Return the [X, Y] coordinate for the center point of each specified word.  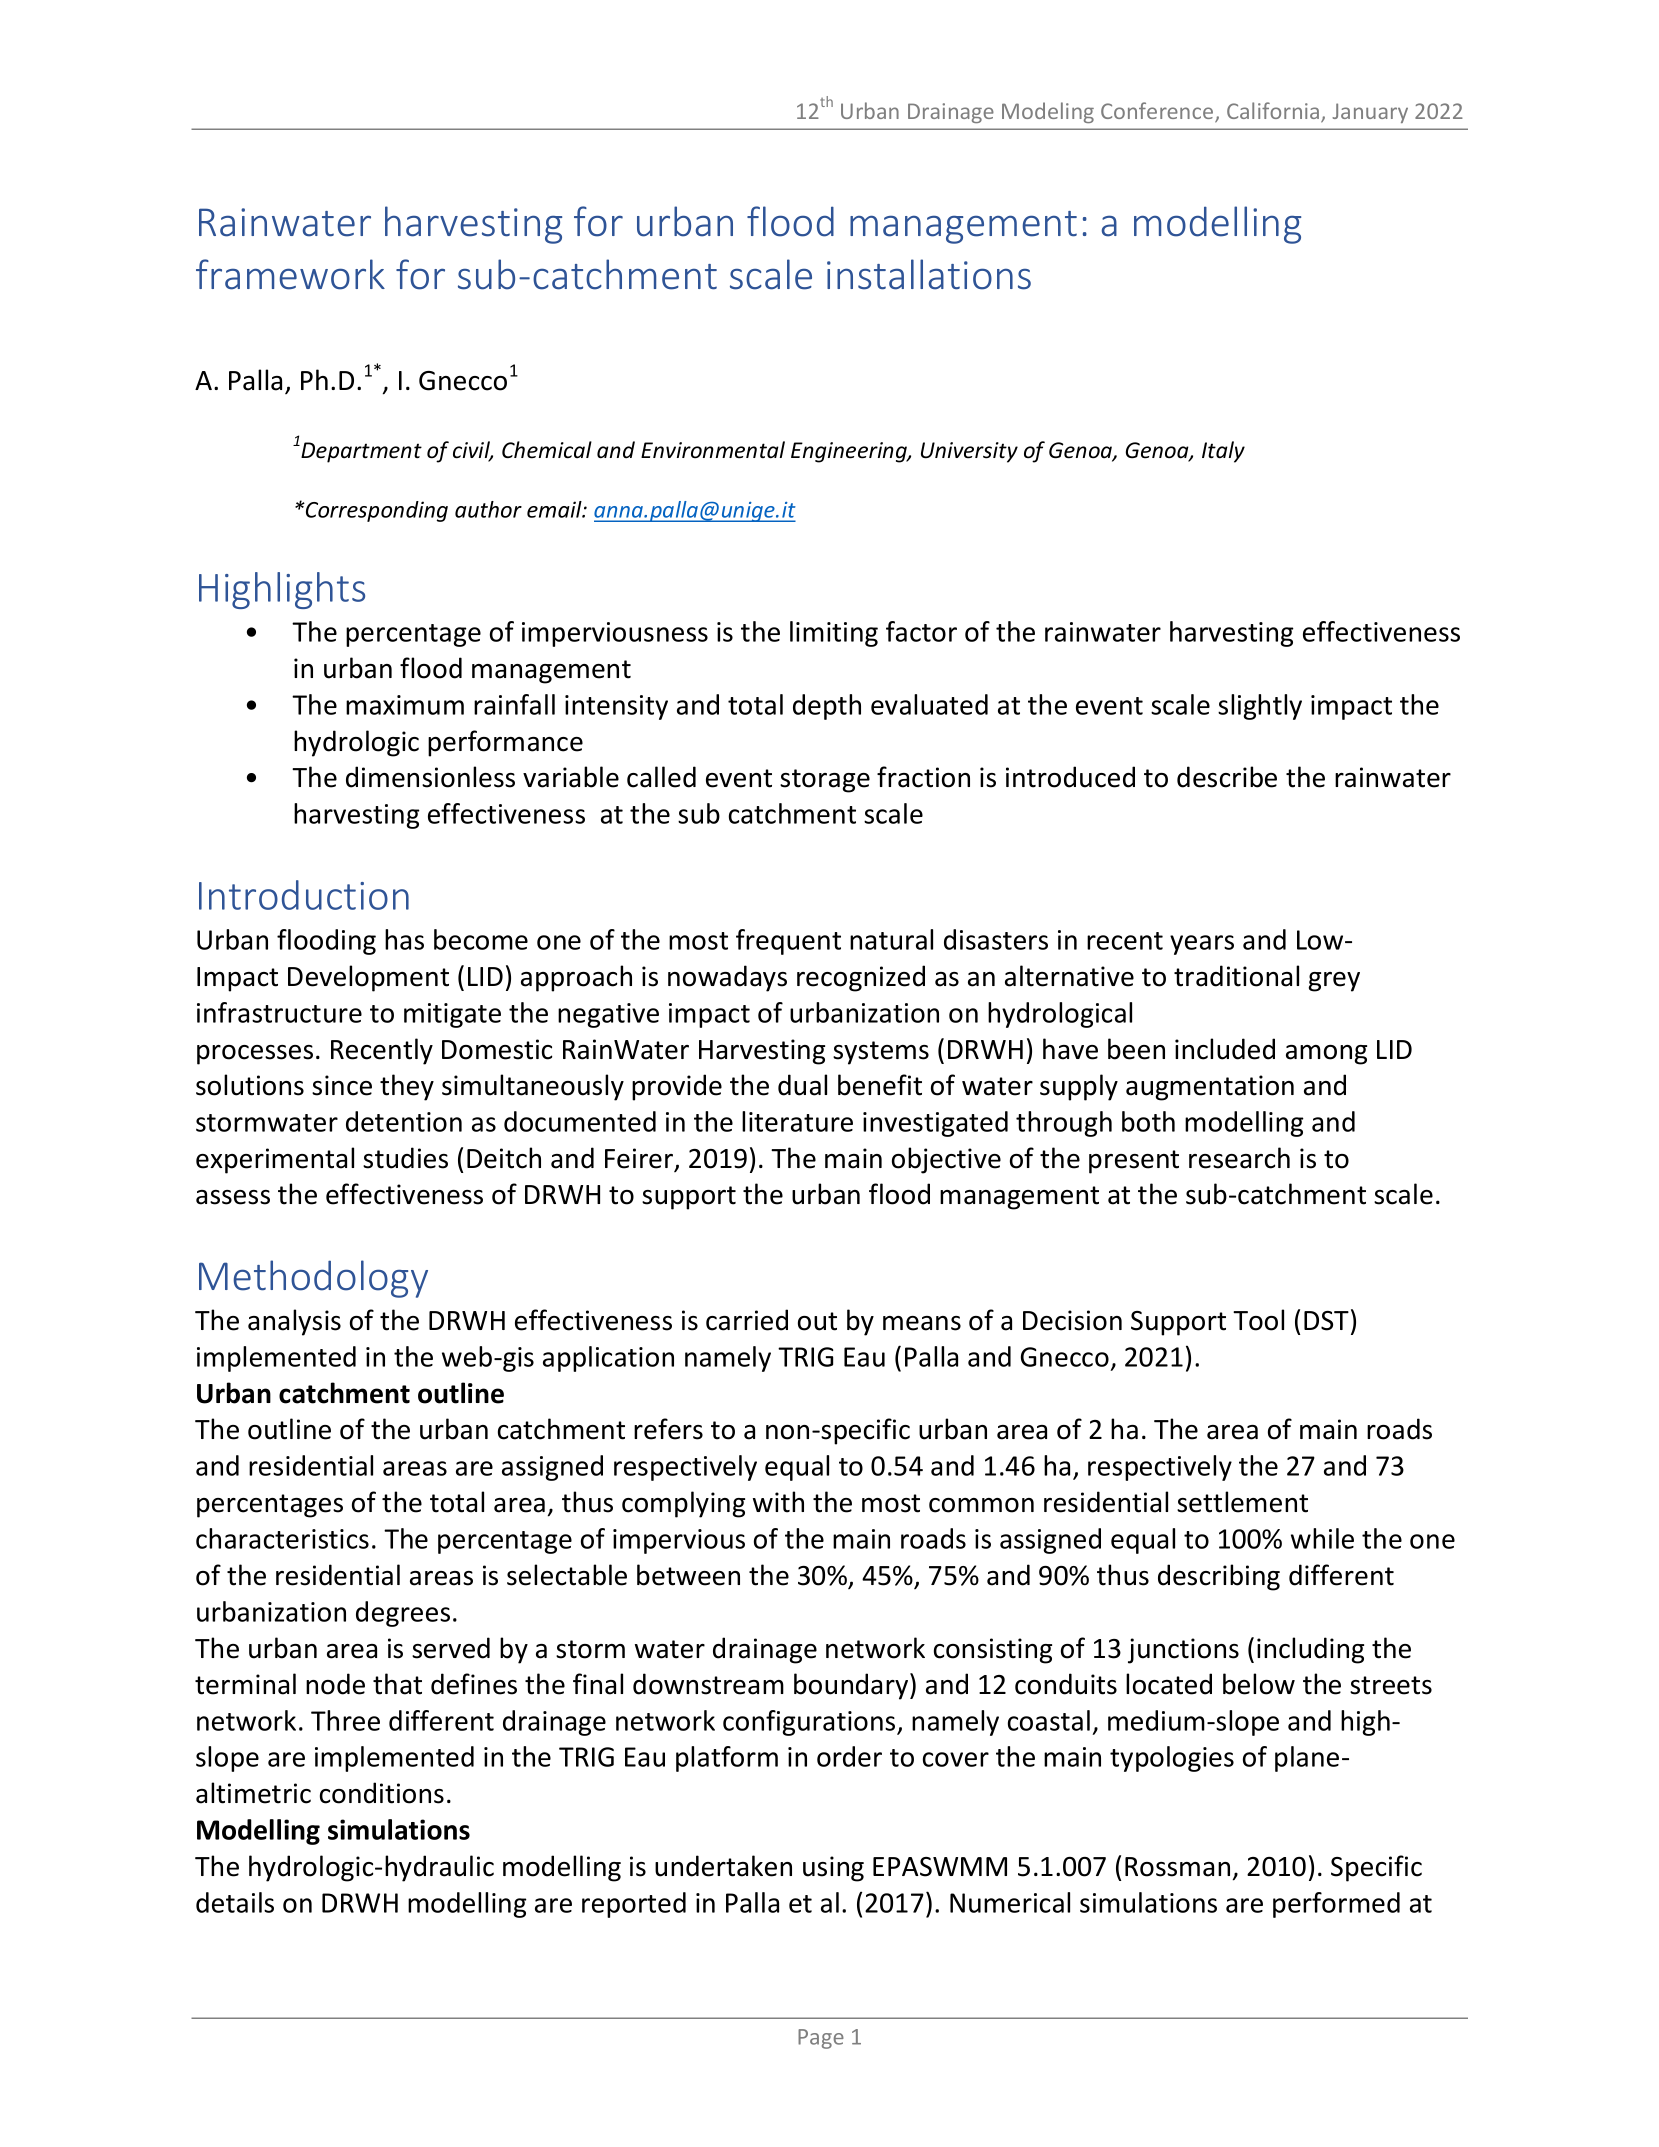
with [778, 1502]
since [342, 1085]
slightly [1260, 707]
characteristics [282, 1538]
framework [290, 274]
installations [929, 274]
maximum [405, 705]
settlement [1242, 1502]
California [1274, 112]
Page [821, 2039]
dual [802, 1085]
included [1225, 1049]
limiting [834, 634]
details [235, 1902]
